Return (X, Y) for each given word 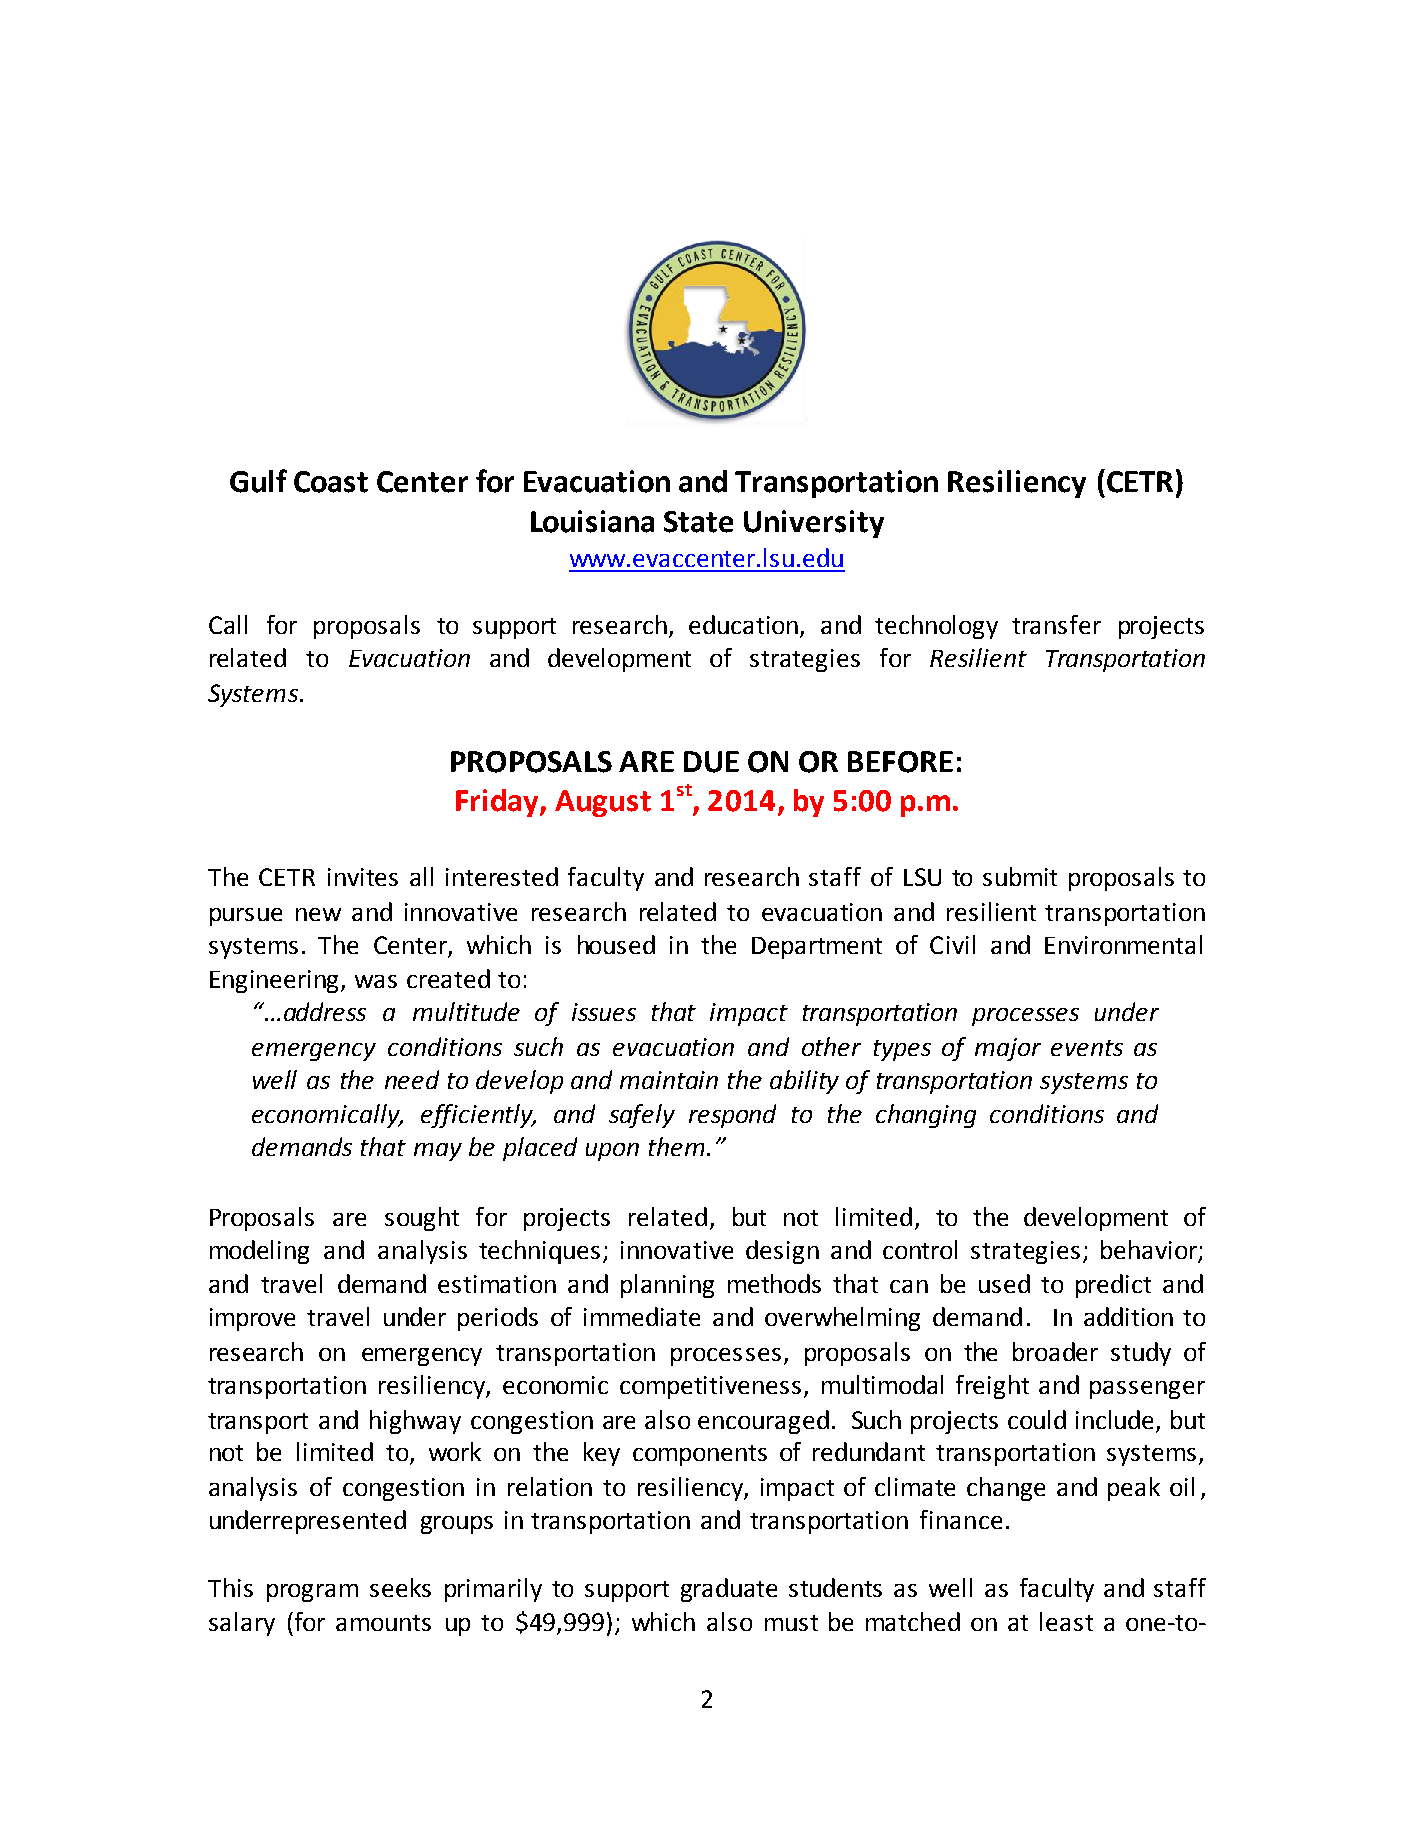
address (325, 1011)
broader (1055, 1351)
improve (252, 1319)
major (1008, 1049)
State (698, 522)
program (312, 1593)
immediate (642, 1316)
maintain (669, 1080)
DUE (711, 762)
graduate (729, 1590)
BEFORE (900, 762)
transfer (1056, 624)
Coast (331, 482)
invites (363, 877)
